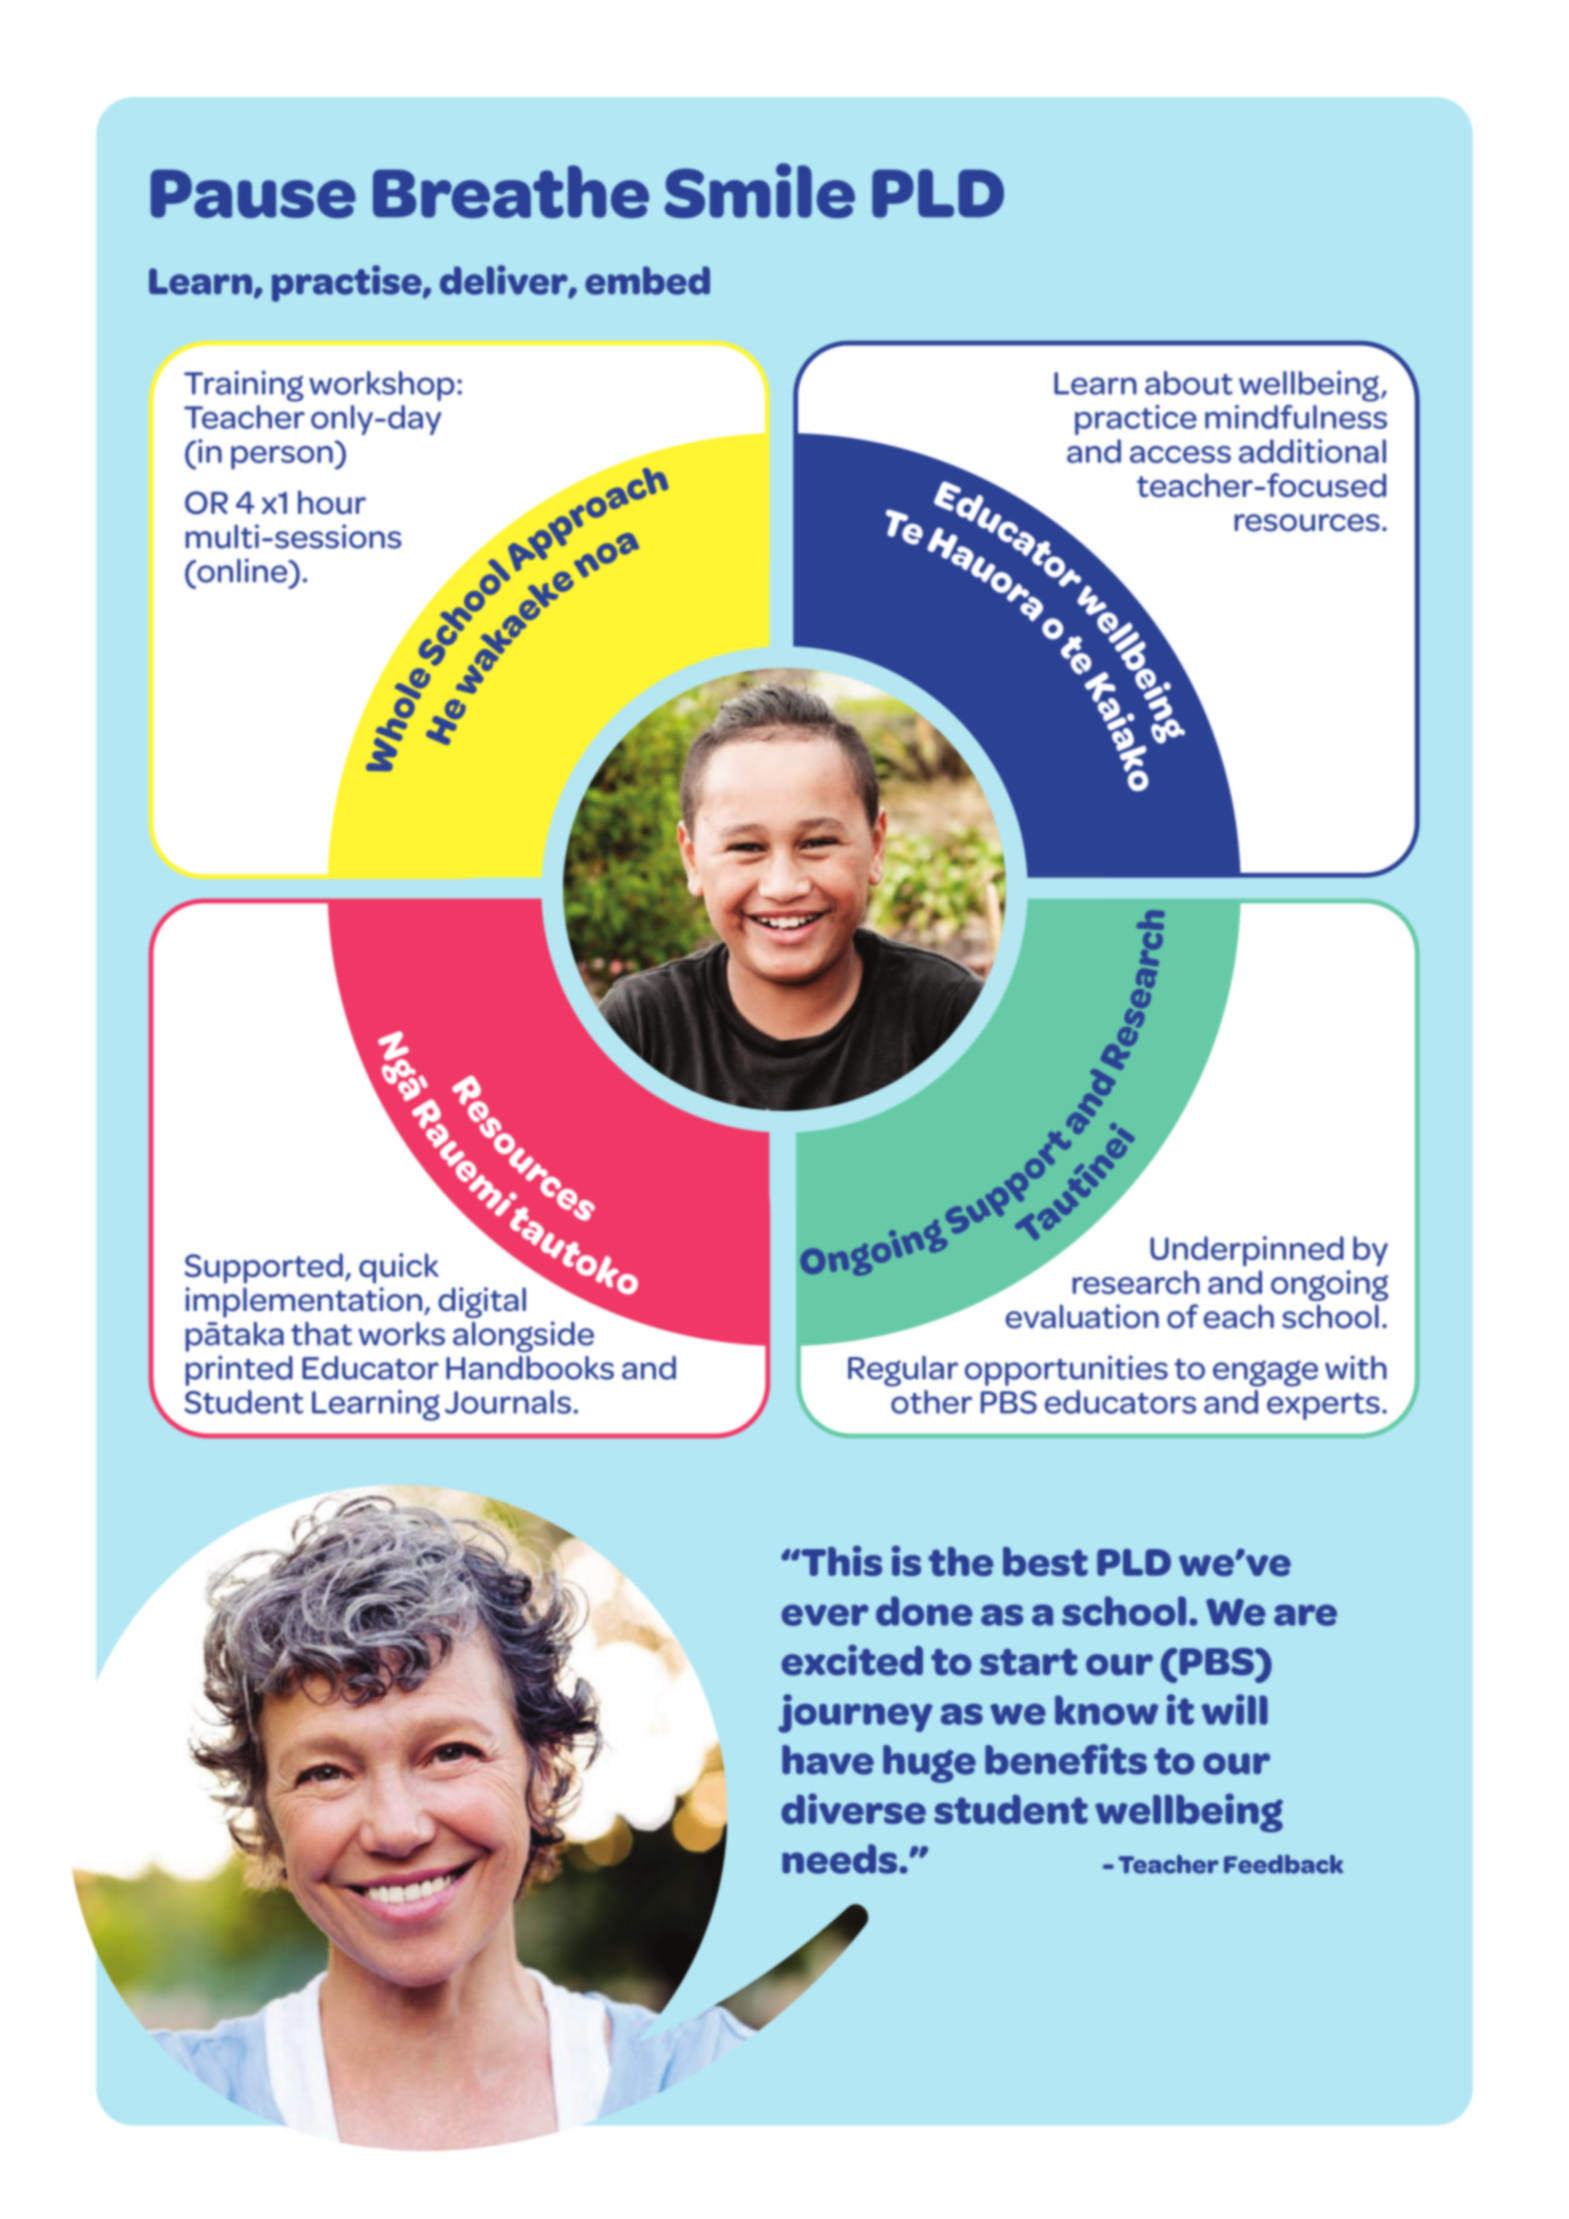 This screenshot has width=1569, height=2219. What do you see at coordinates (482, 1302) in the screenshot?
I see `digital` at bounding box center [482, 1302].
